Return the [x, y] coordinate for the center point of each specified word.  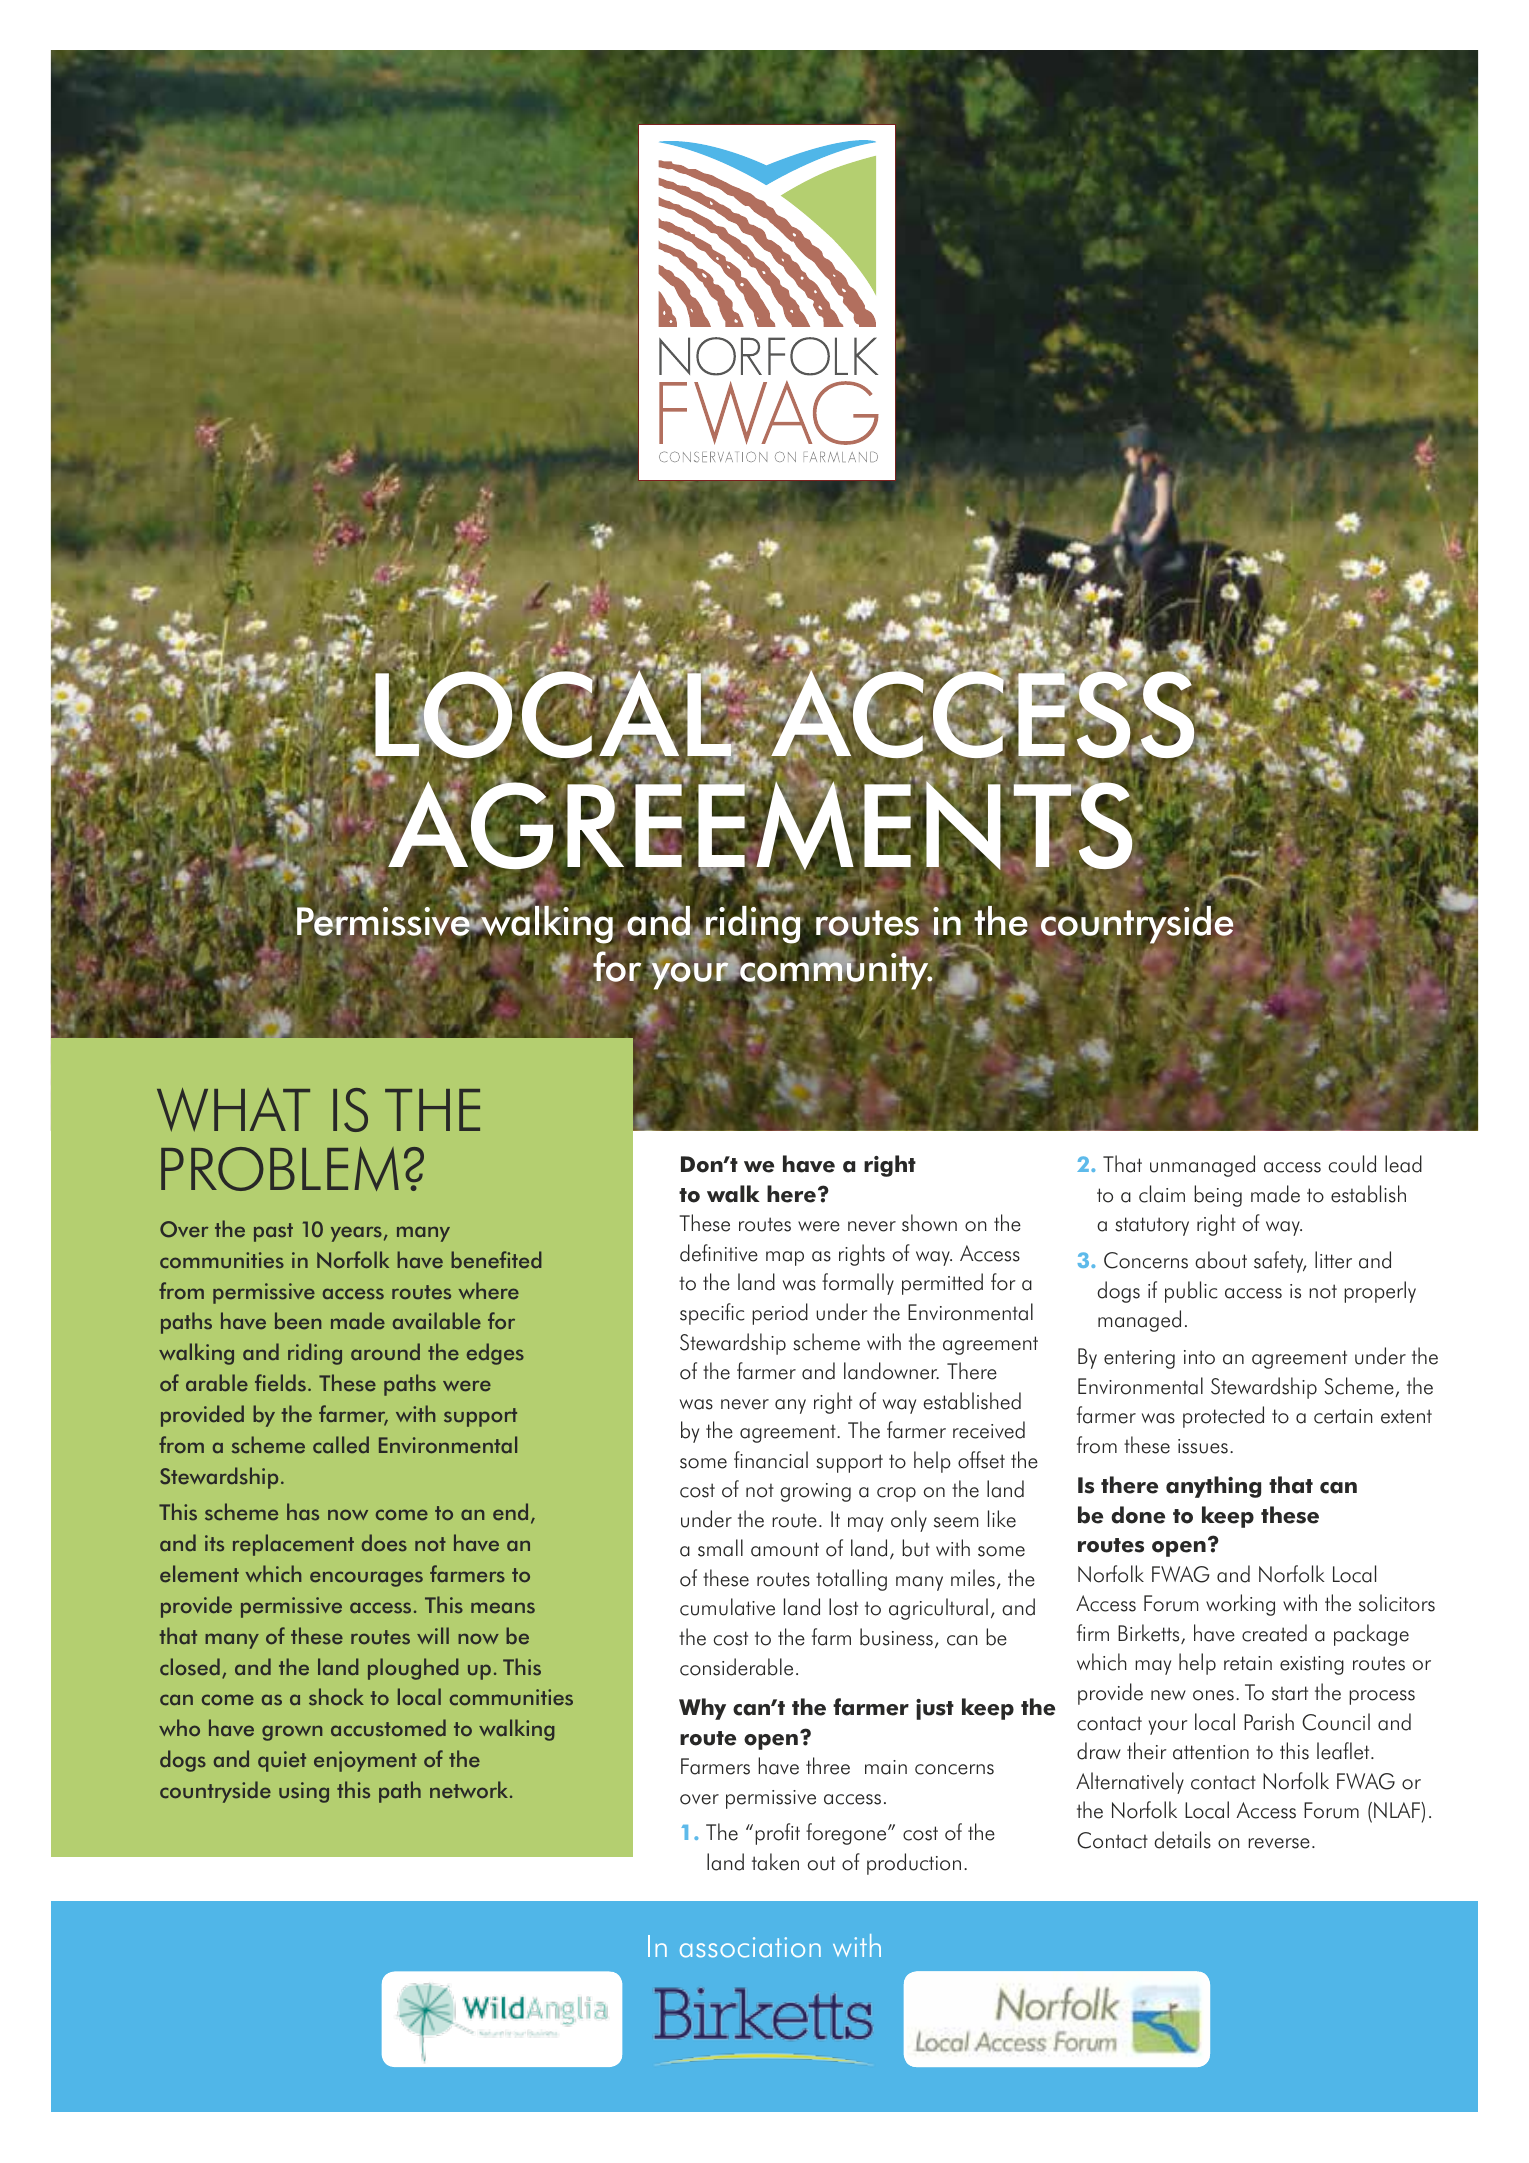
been [298, 1320]
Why [702, 1709]
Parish [1269, 1722]
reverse [1279, 1843]
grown [292, 1733]
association [750, 1947]
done [1138, 1515]
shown [929, 1223]
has [303, 1511]
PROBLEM [280, 1169]
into [1199, 1357]
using [304, 1792]
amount [785, 1549]
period [780, 1314]
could [1352, 1164]
